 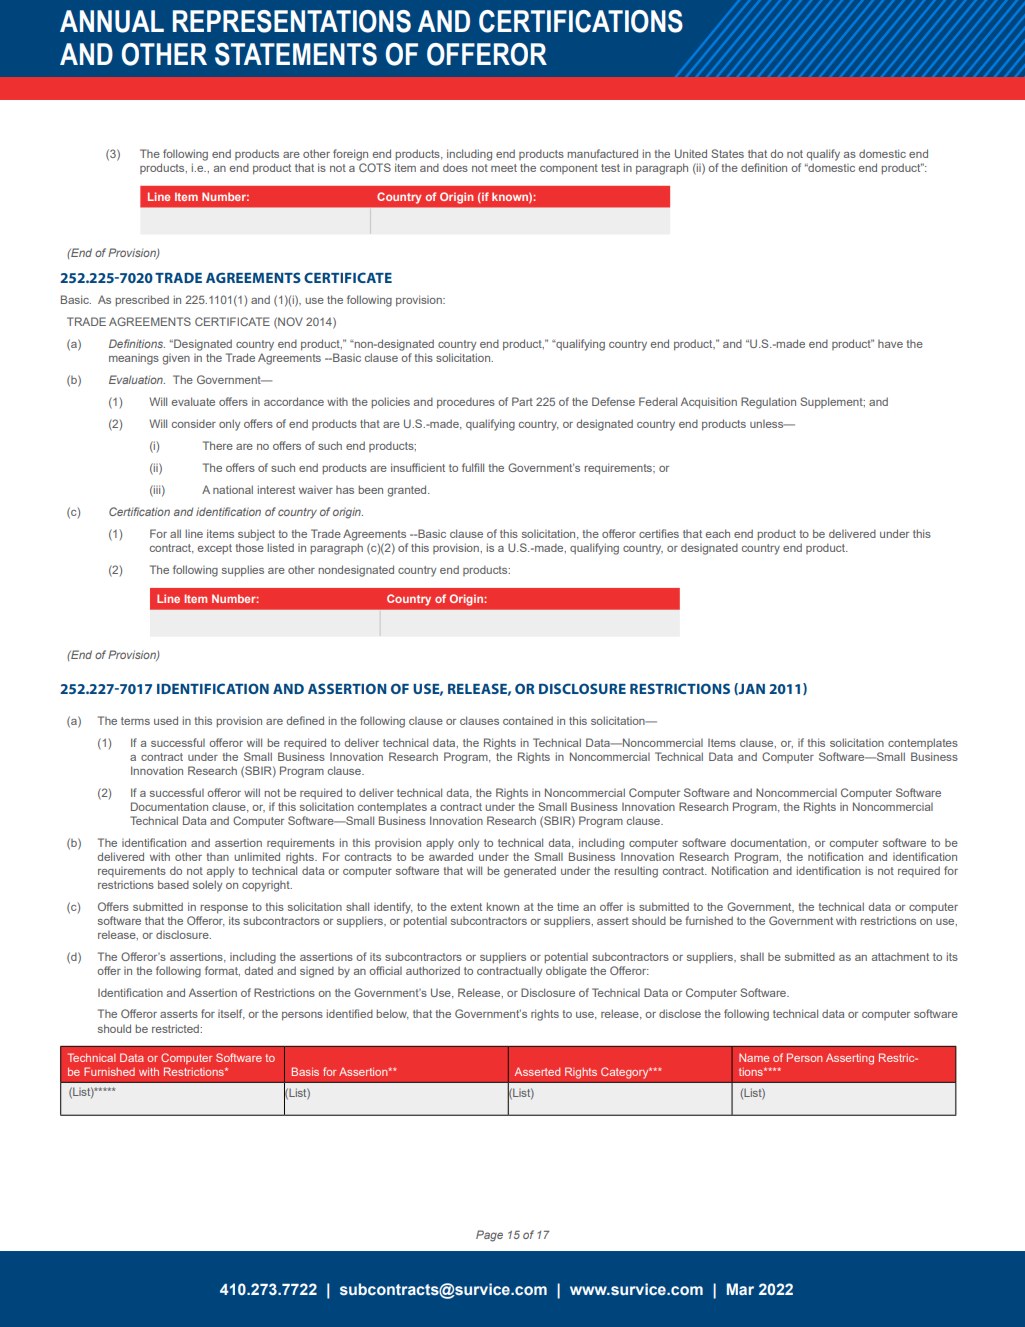 I want to click on Regulation, so click(x=768, y=403).
